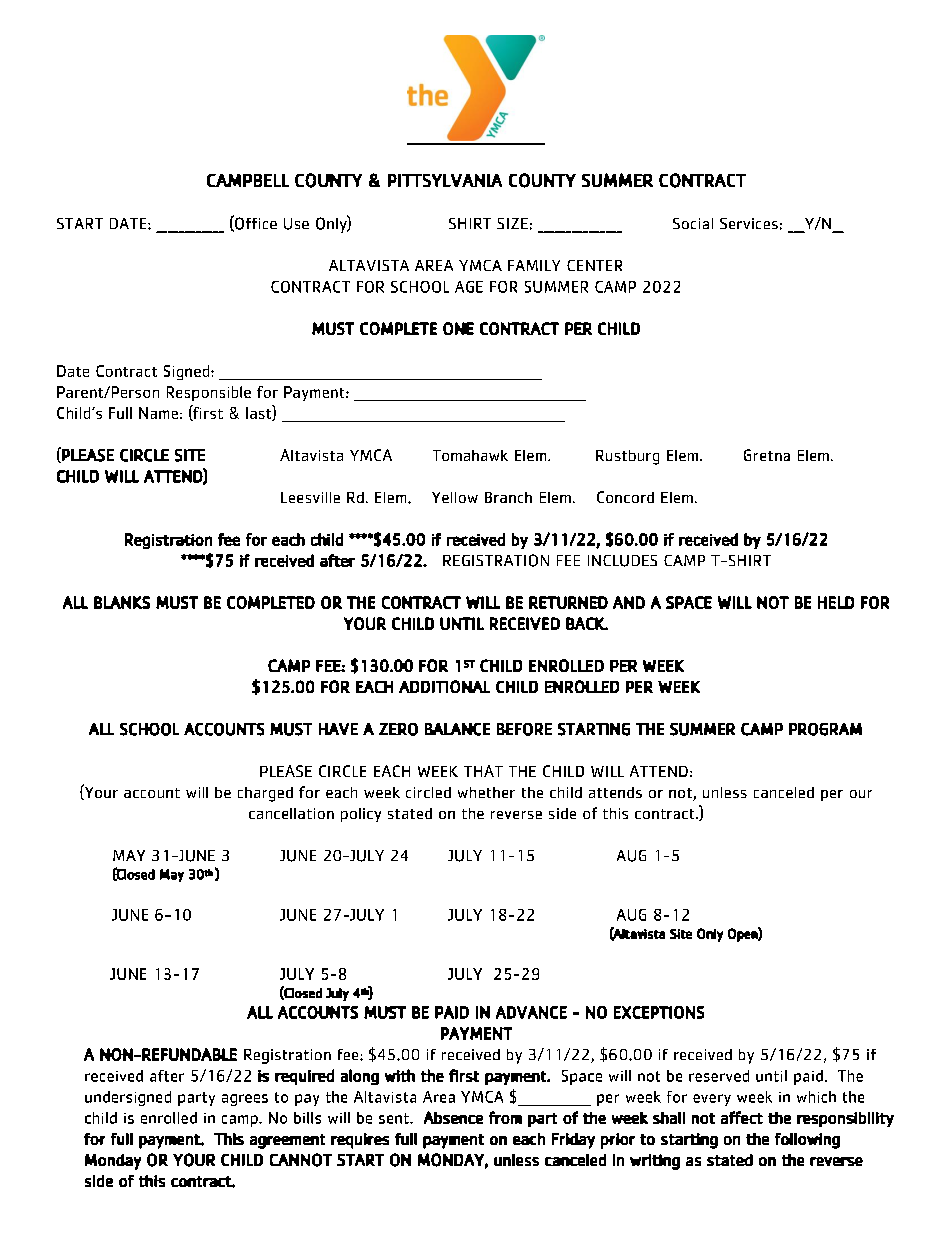  I want to click on agrees, so click(245, 1100).
